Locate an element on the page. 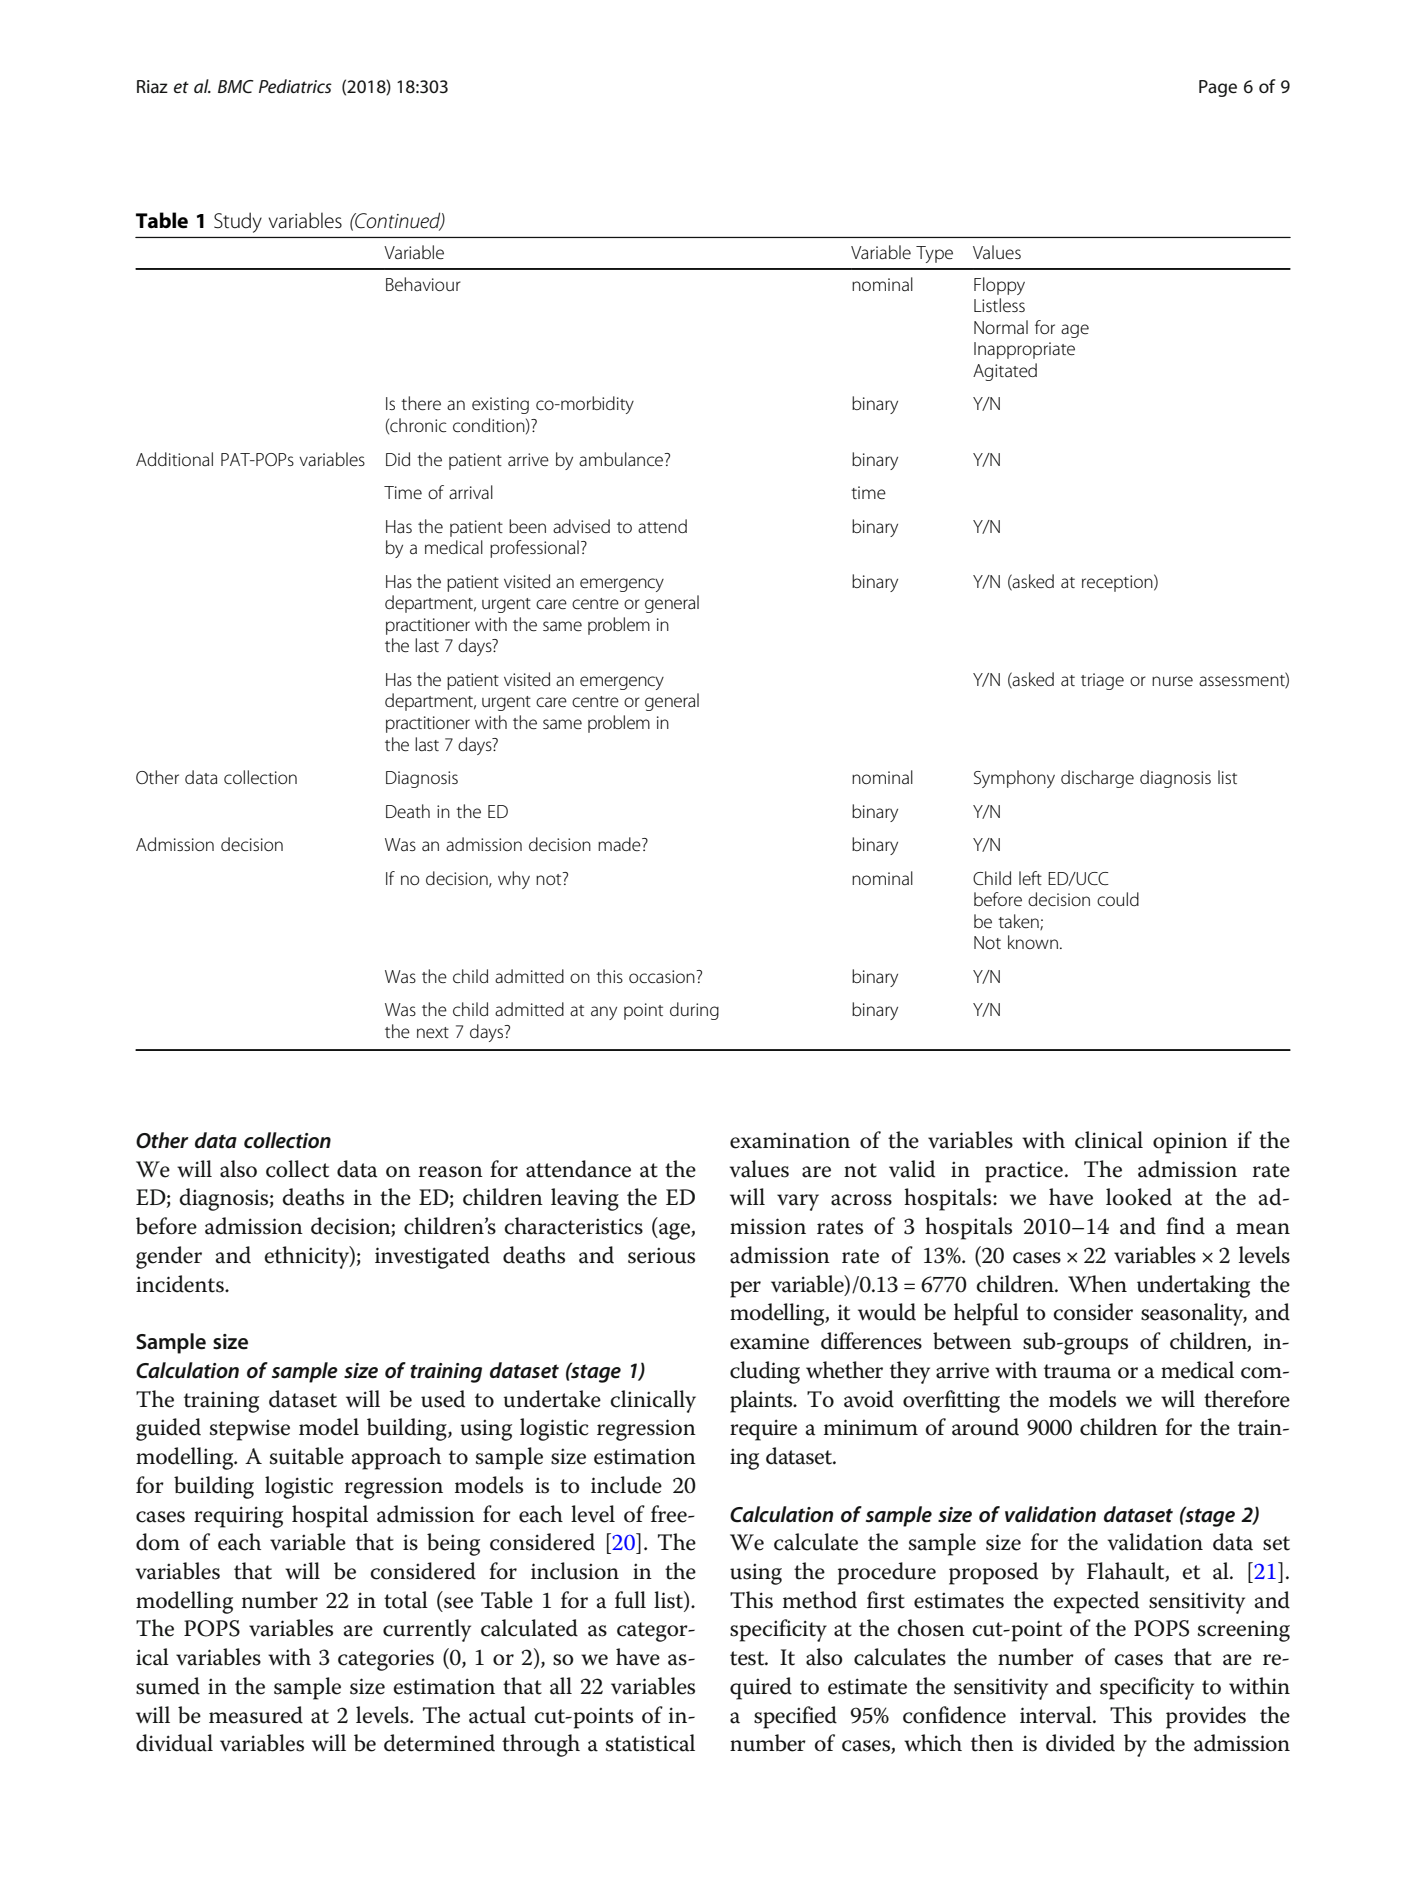 This image has width=1426, height=1894. measured is located at coordinates (256, 1715).
